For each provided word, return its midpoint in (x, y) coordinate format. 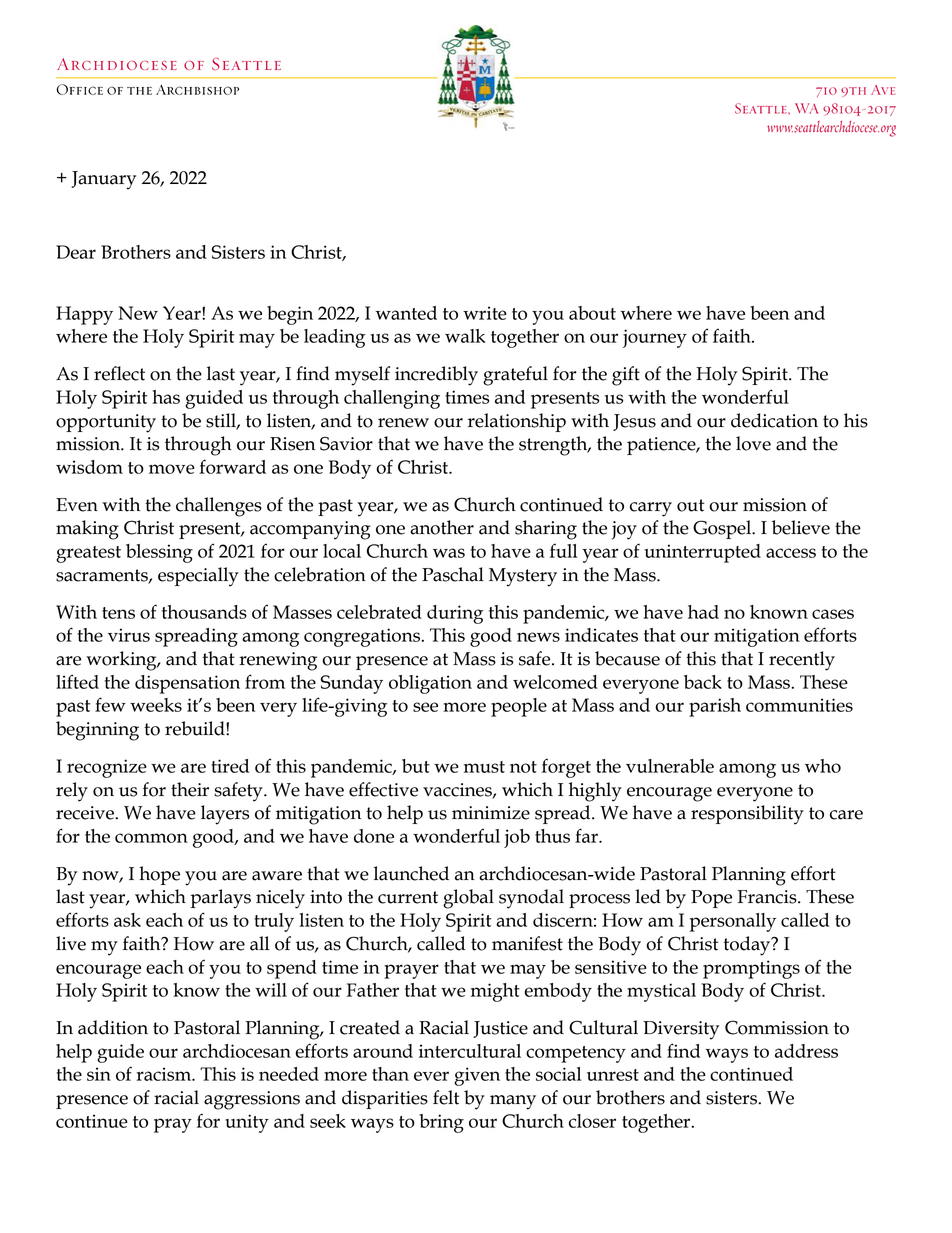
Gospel (723, 529)
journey (655, 338)
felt (446, 1097)
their (190, 789)
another (442, 527)
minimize (491, 813)
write (485, 313)
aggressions (252, 1100)
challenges (219, 507)
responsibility (747, 815)
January (103, 180)
